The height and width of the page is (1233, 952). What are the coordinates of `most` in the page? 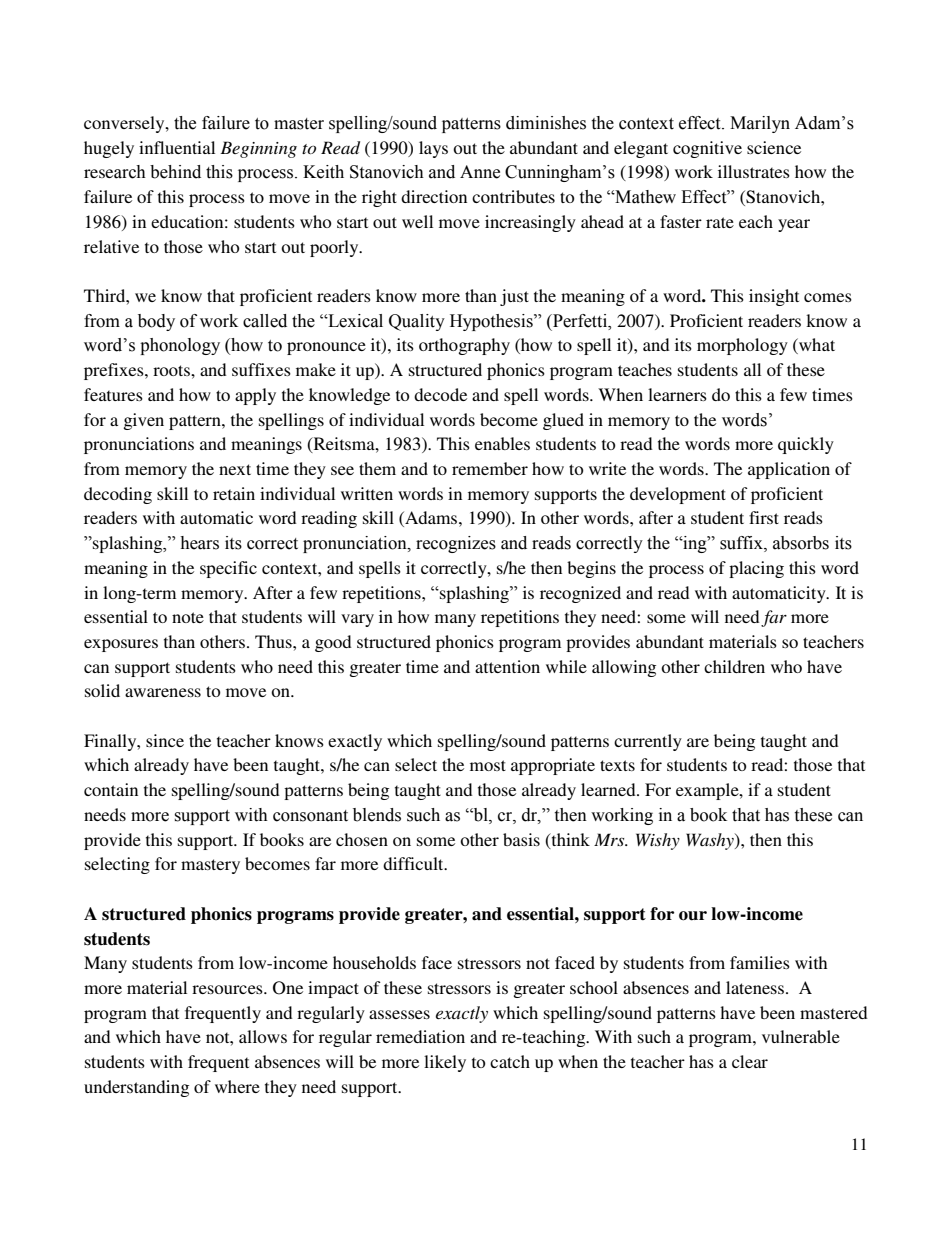 It's located at (488, 765).
